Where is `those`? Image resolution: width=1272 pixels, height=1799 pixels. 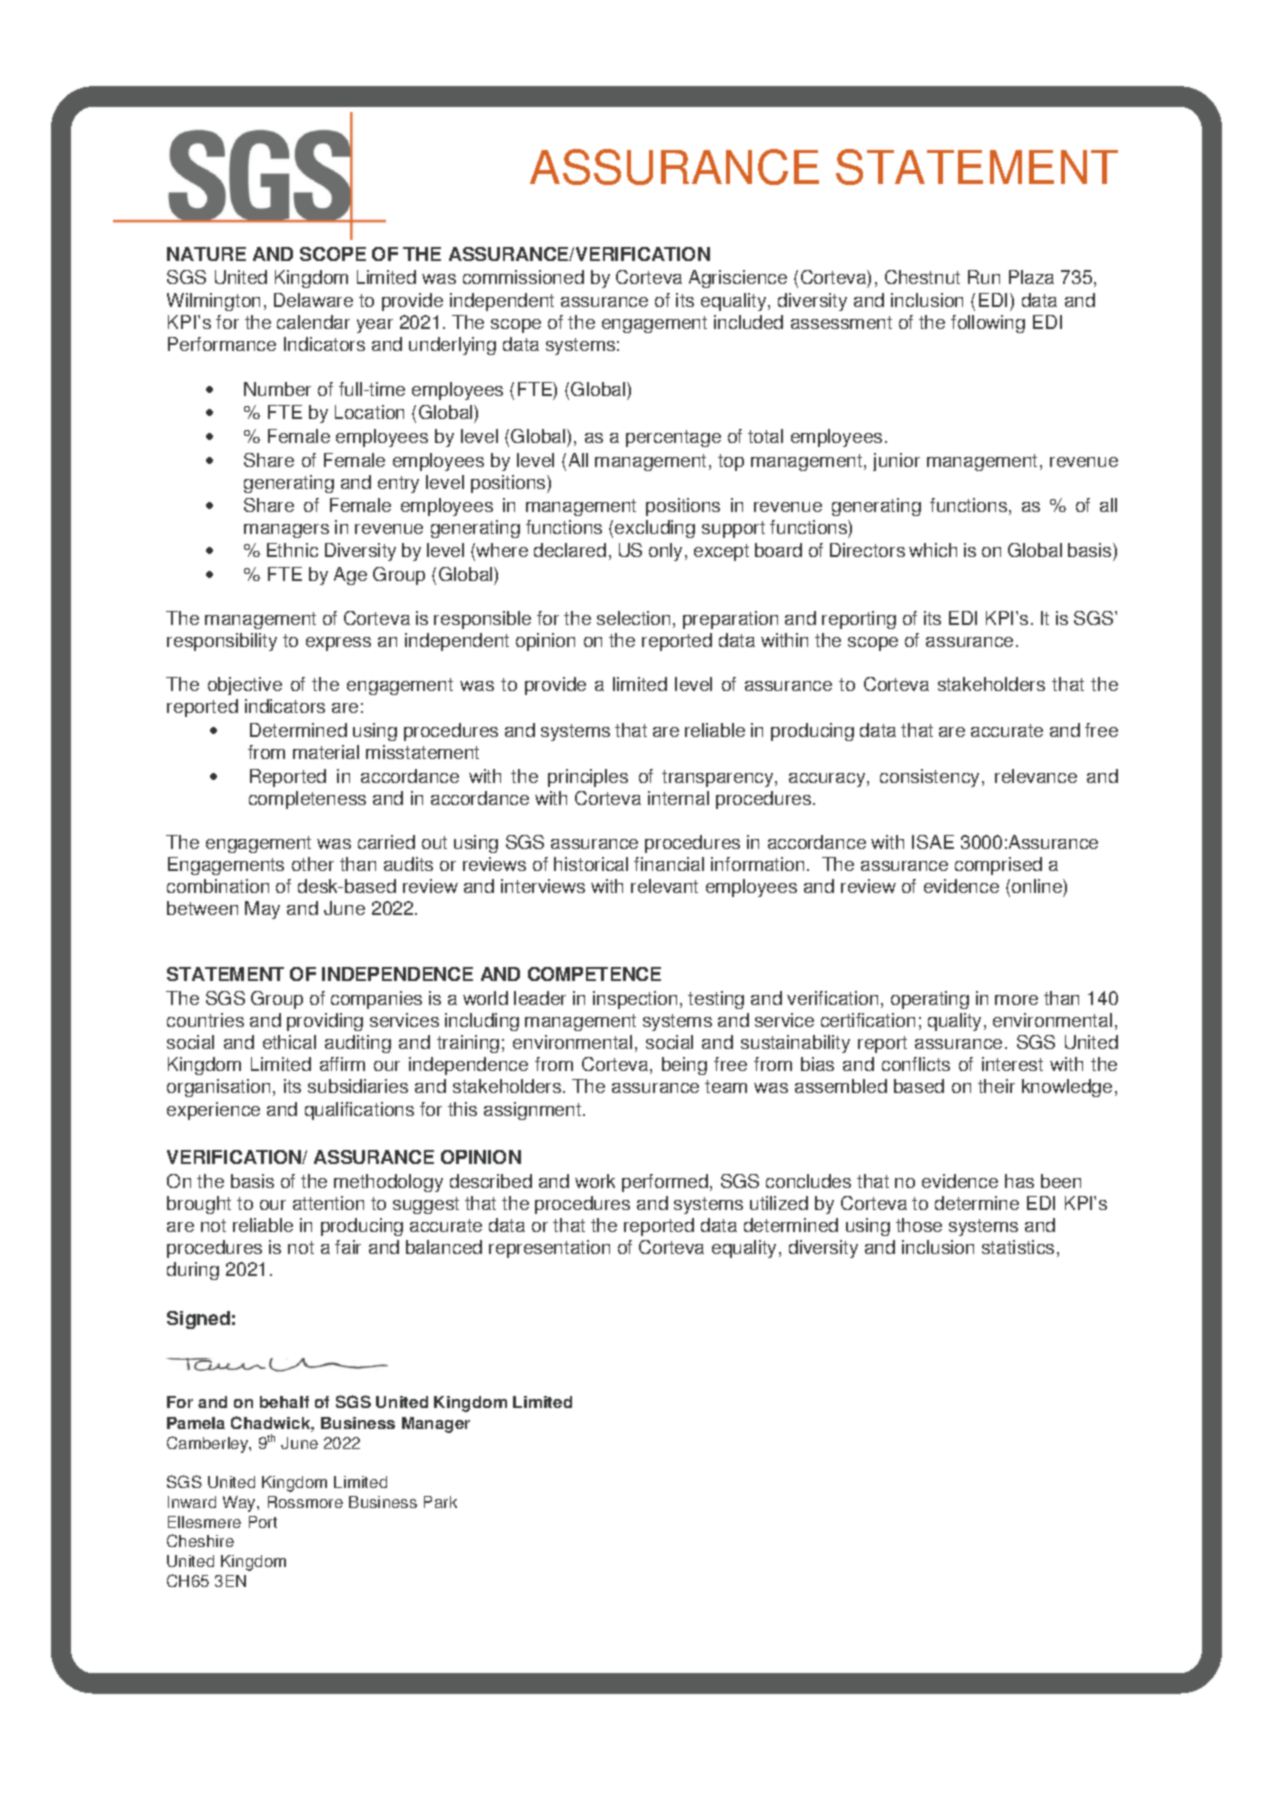 those is located at coordinates (919, 1225).
